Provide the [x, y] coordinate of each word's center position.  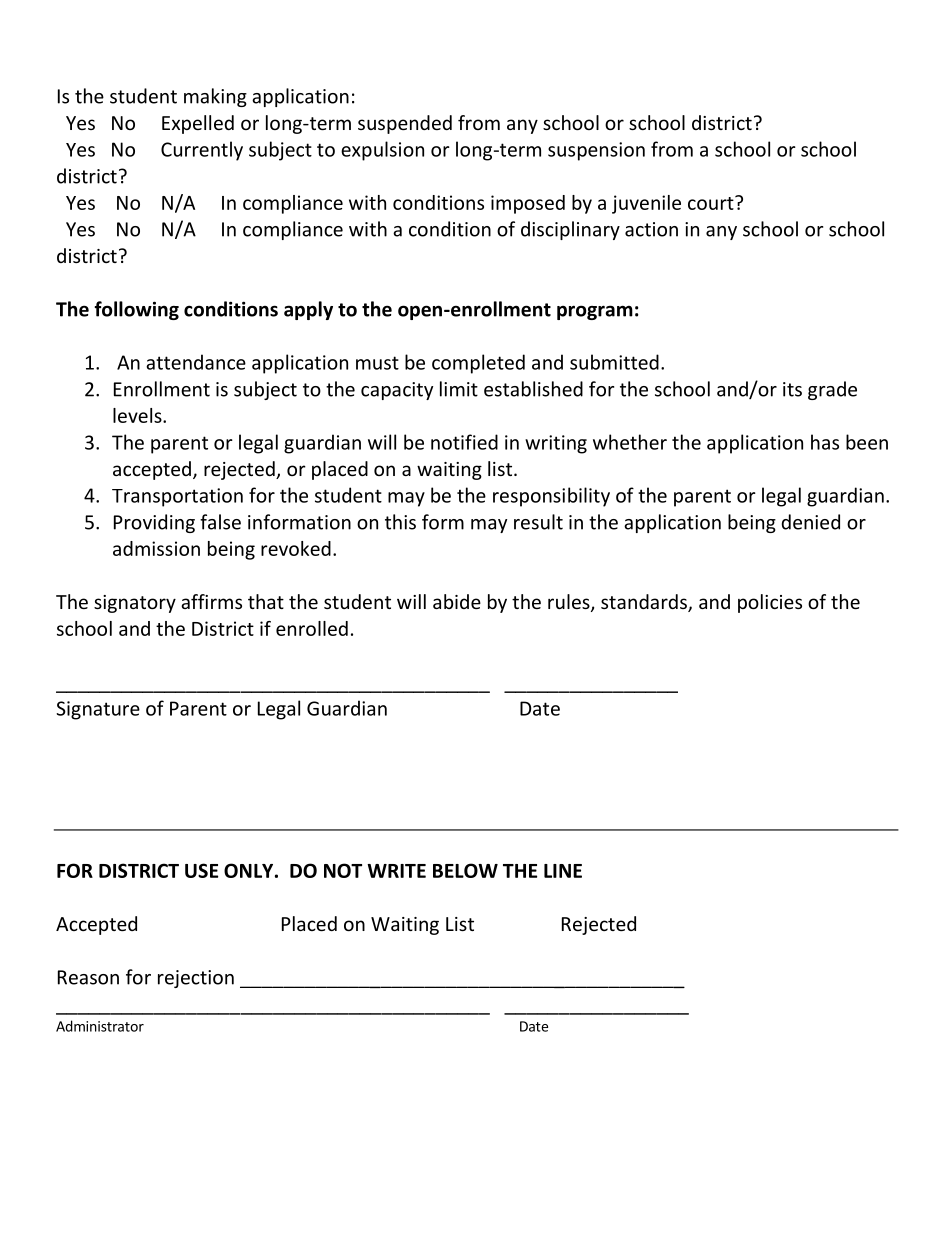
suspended [405, 124]
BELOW [465, 870]
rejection [196, 979]
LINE [563, 871]
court [712, 203]
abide [457, 601]
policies [770, 603]
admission [156, 548]
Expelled [198, 124]
